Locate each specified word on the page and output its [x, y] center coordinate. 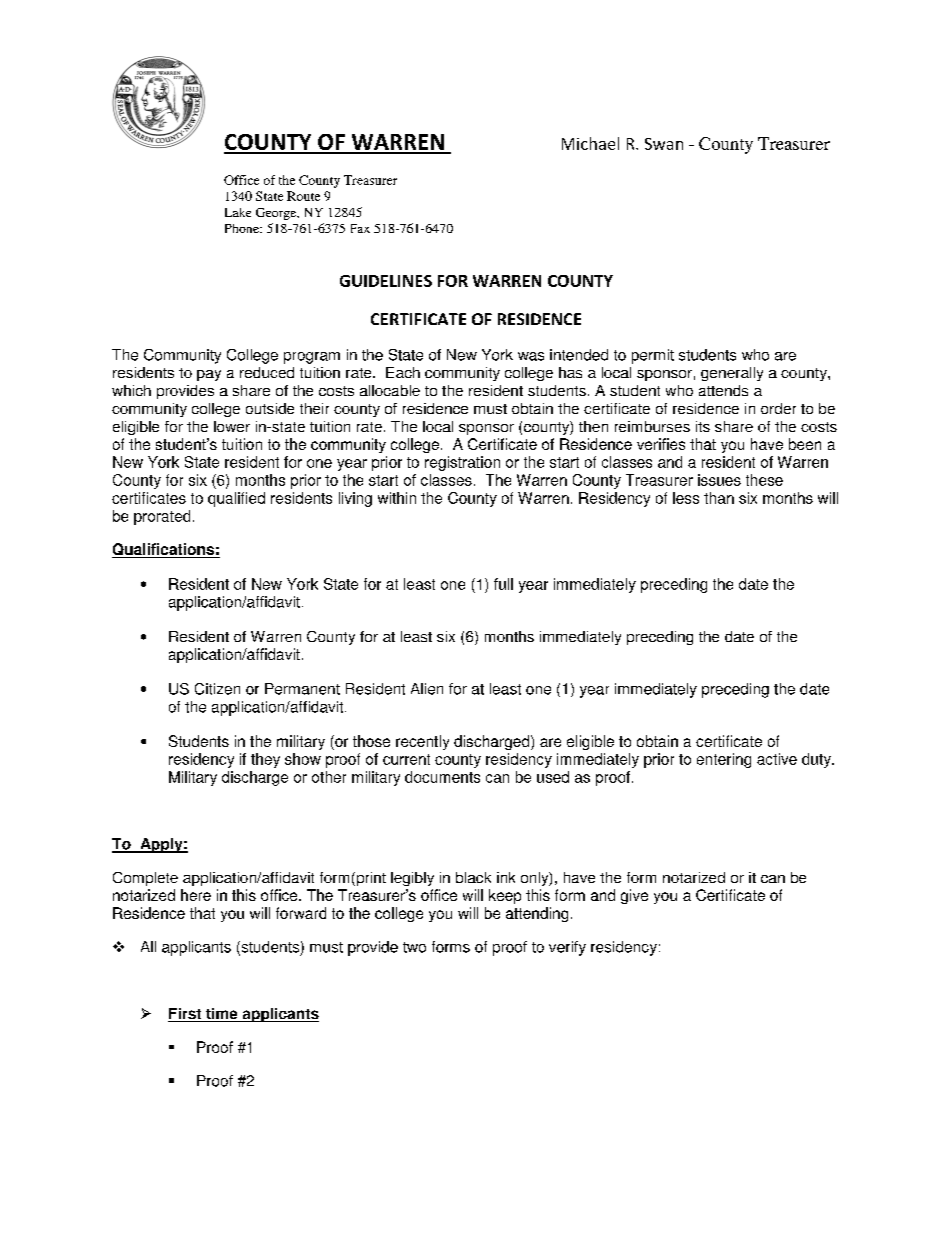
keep [505, 896]
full [503, 584]
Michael [590, 143]
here [196, 895]
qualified [236, 499]
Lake [238, 212]
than [719, 498]
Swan [664, 144]
